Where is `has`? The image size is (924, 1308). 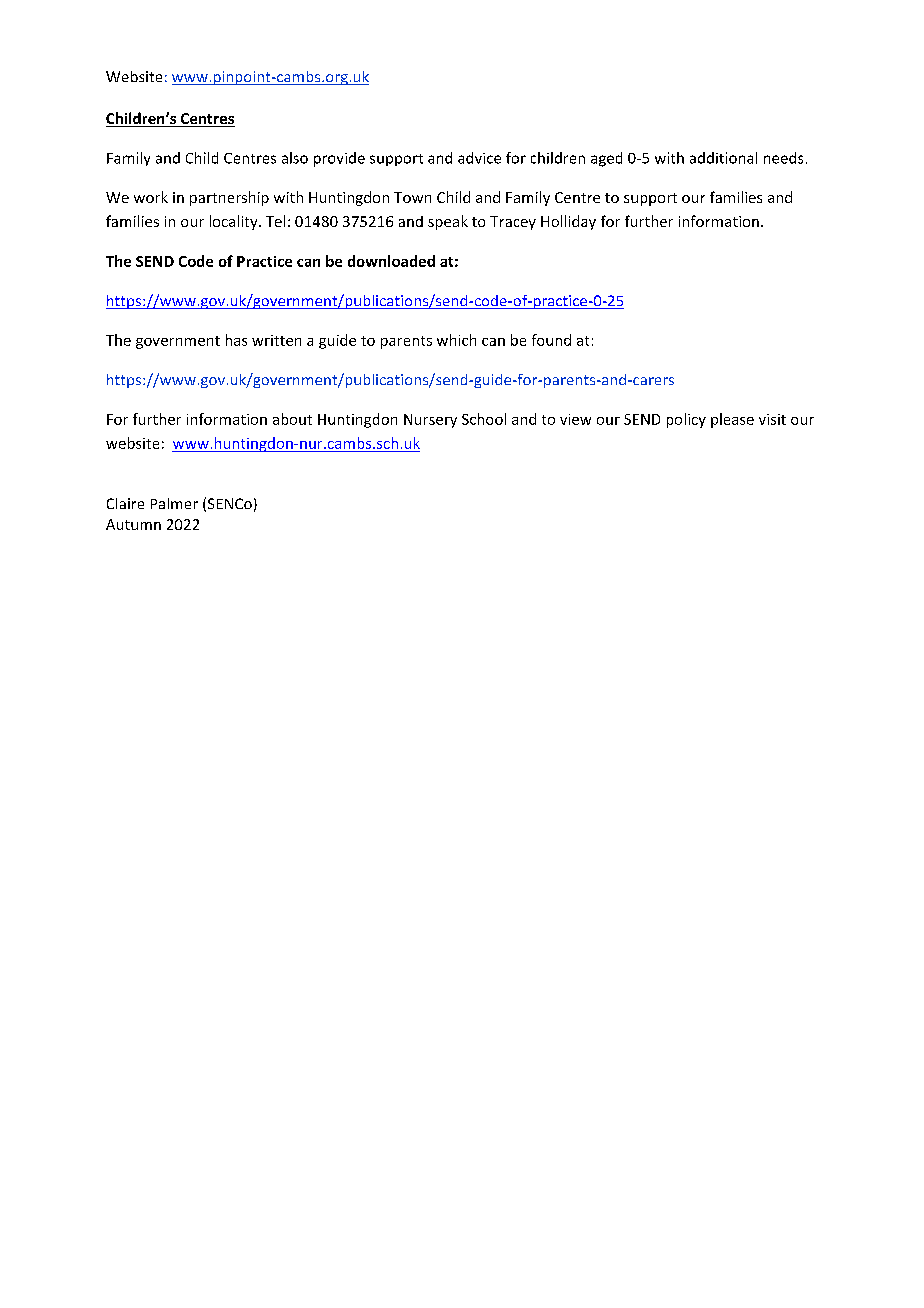 has is located at coordinates (236, 340).
